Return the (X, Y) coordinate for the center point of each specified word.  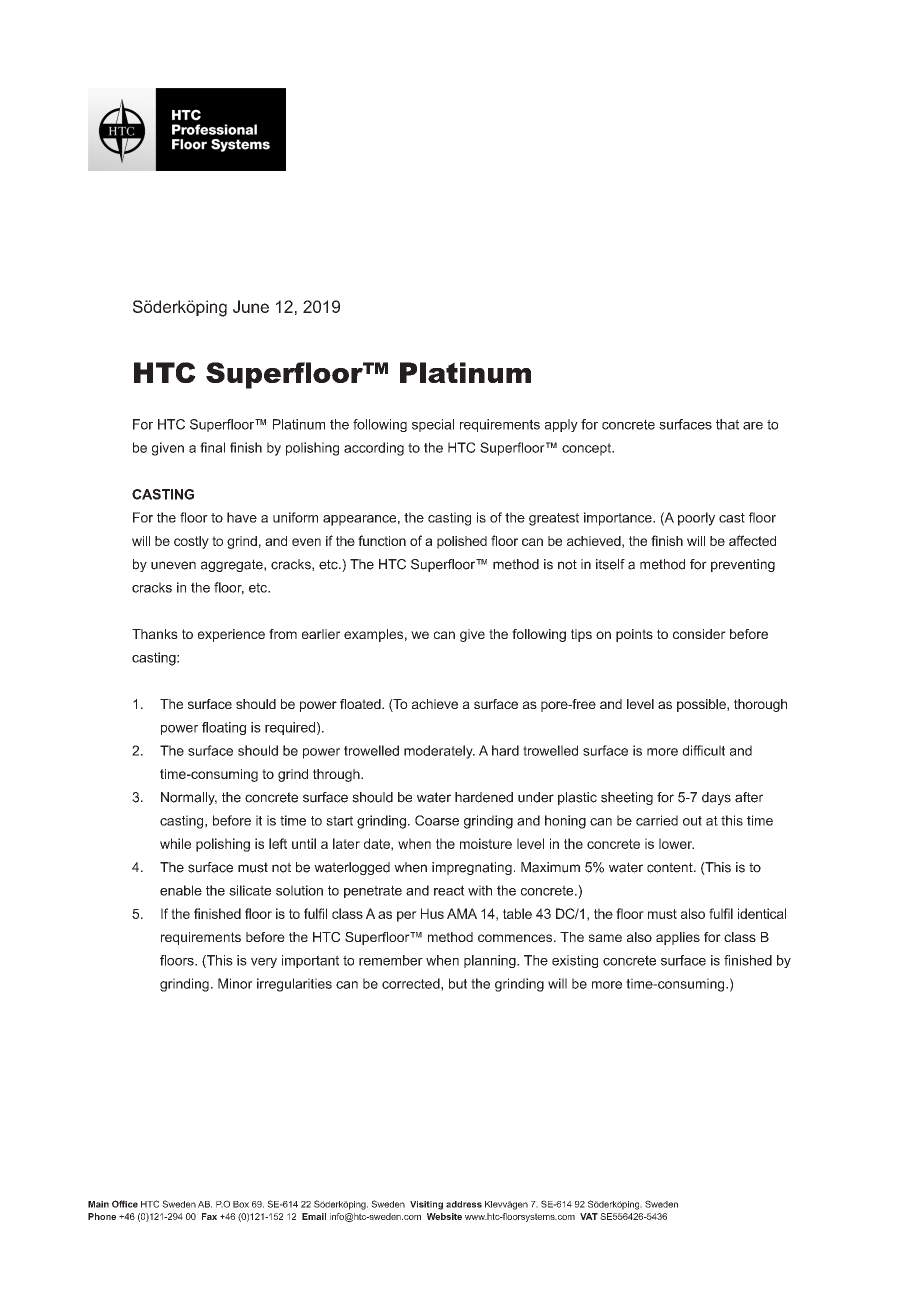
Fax (209, 1216)
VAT (589, 1216)
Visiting (426, 1205)
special (433, 425)
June (251, 306)
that (727, 424)
